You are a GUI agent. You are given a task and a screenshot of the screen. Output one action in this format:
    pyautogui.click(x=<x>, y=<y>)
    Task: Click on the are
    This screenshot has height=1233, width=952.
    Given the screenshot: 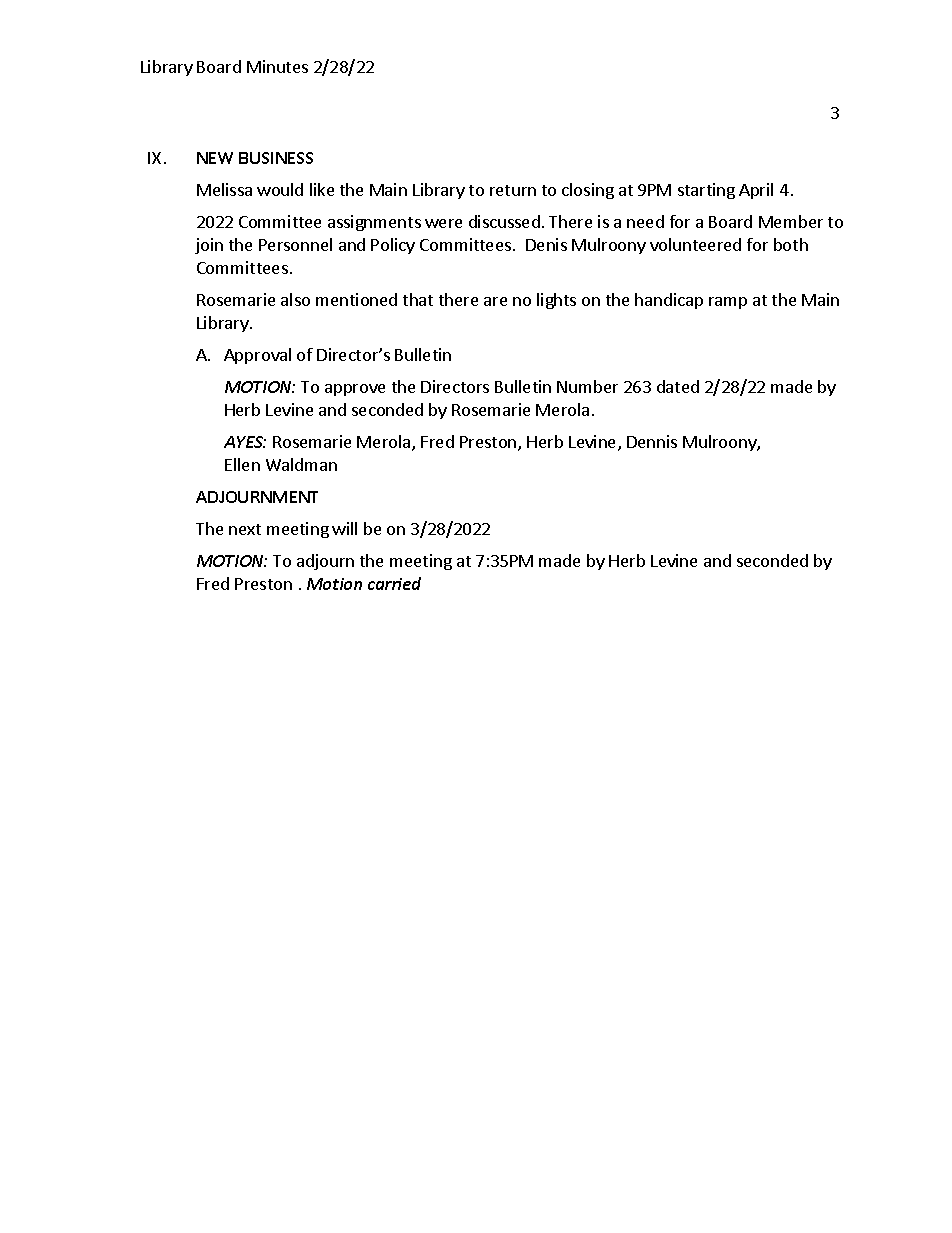 What is the action you would take?
    pyautogui.click(x=495, y=301)
